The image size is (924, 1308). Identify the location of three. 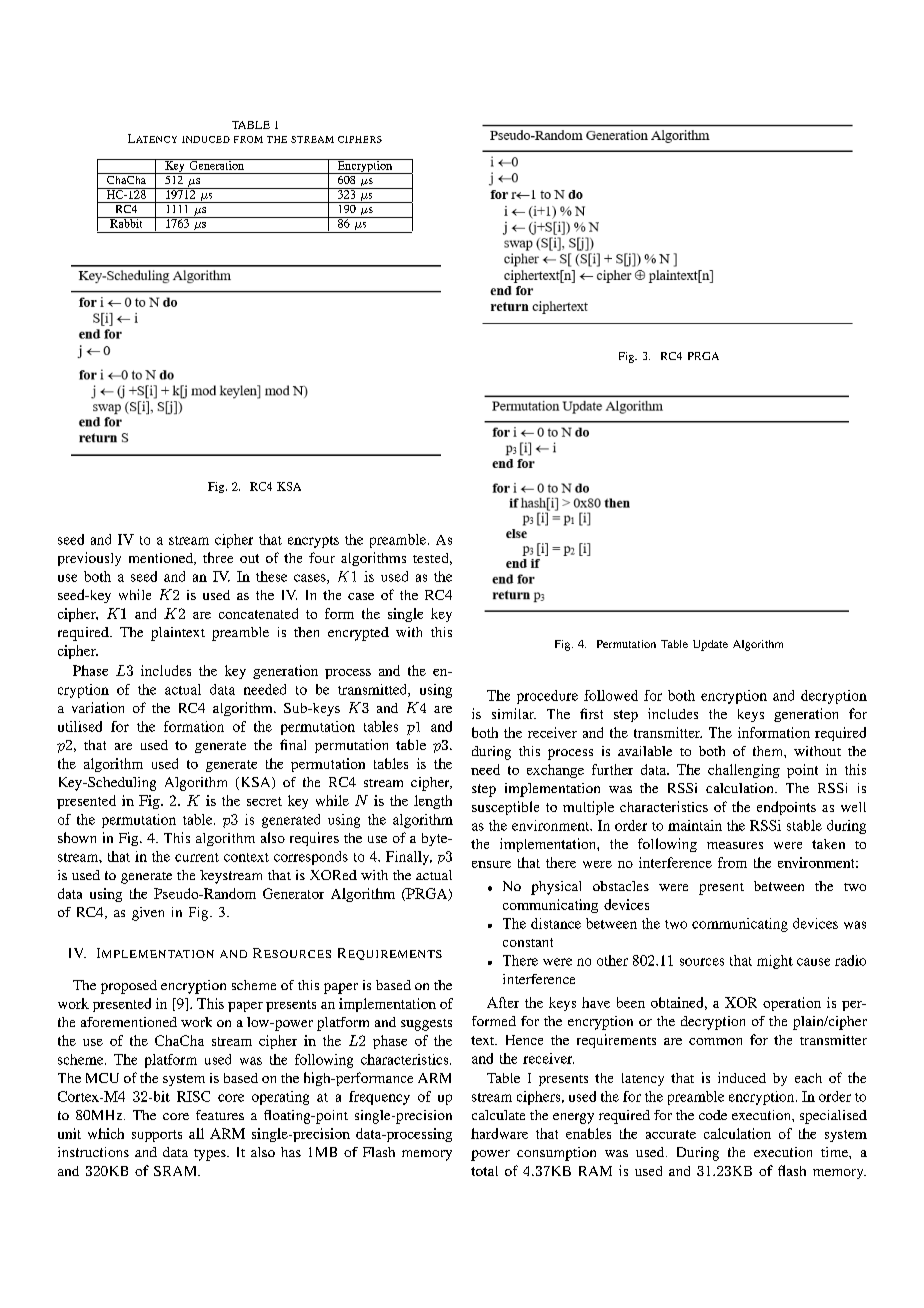
(218, 557).
